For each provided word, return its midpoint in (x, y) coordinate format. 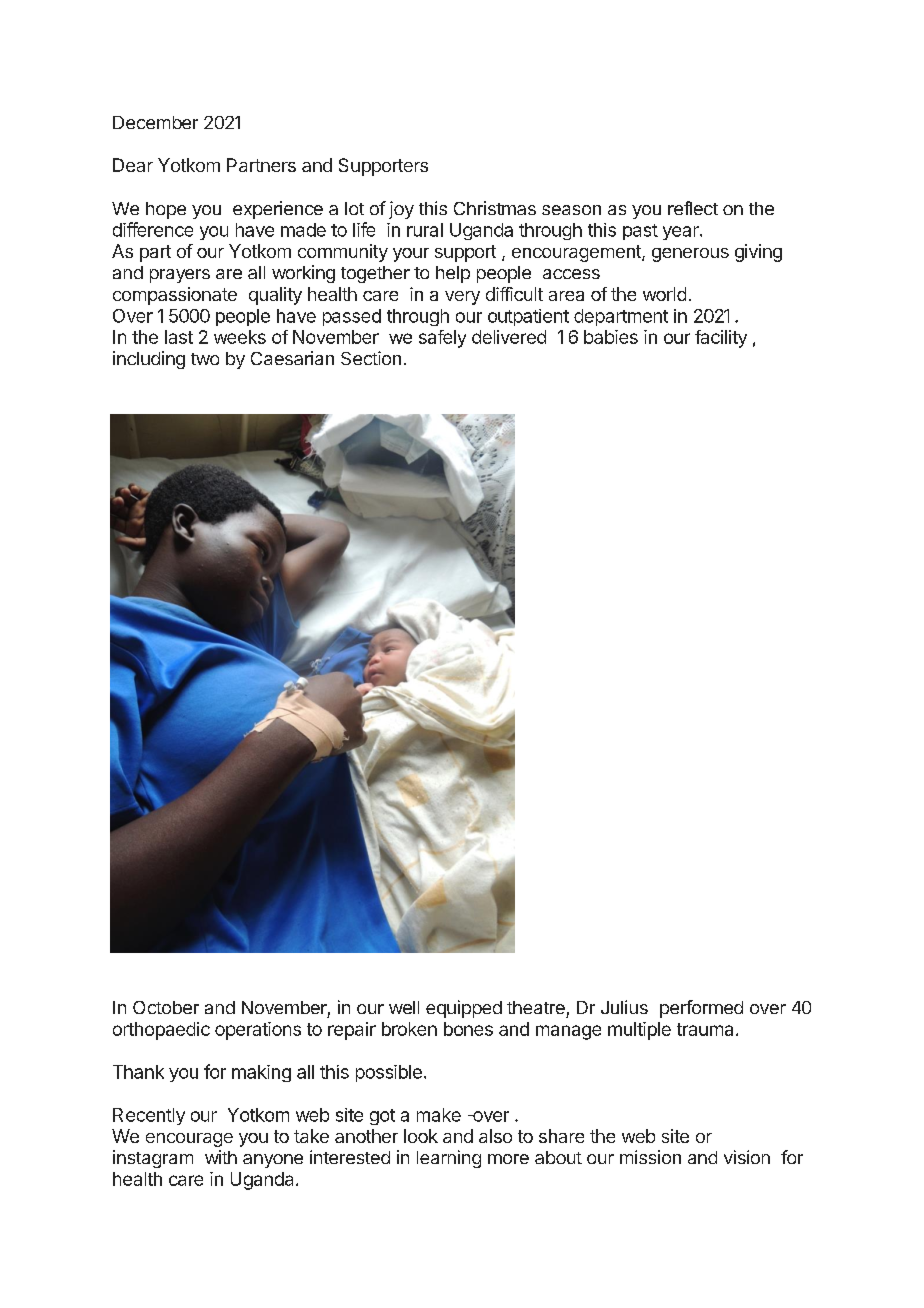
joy (401, 210)
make (439, 1115)
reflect (693, 208)
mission (650, 1157)
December (155, 122)
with (221, 1157)
